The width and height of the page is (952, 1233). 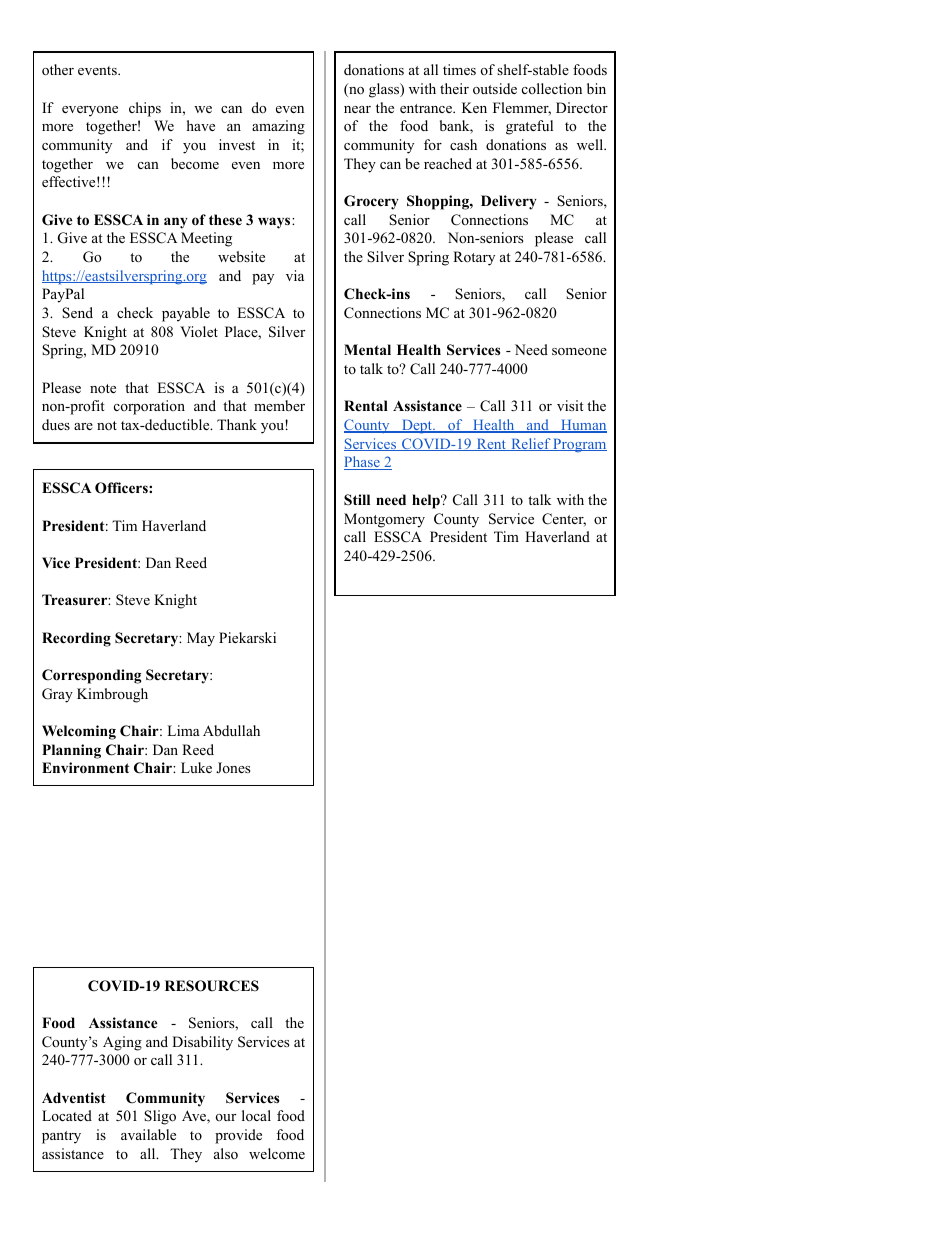 What do you see at coordinates (148, 1134) in the page?
I see `available` at bounding box center [148, 1134].
